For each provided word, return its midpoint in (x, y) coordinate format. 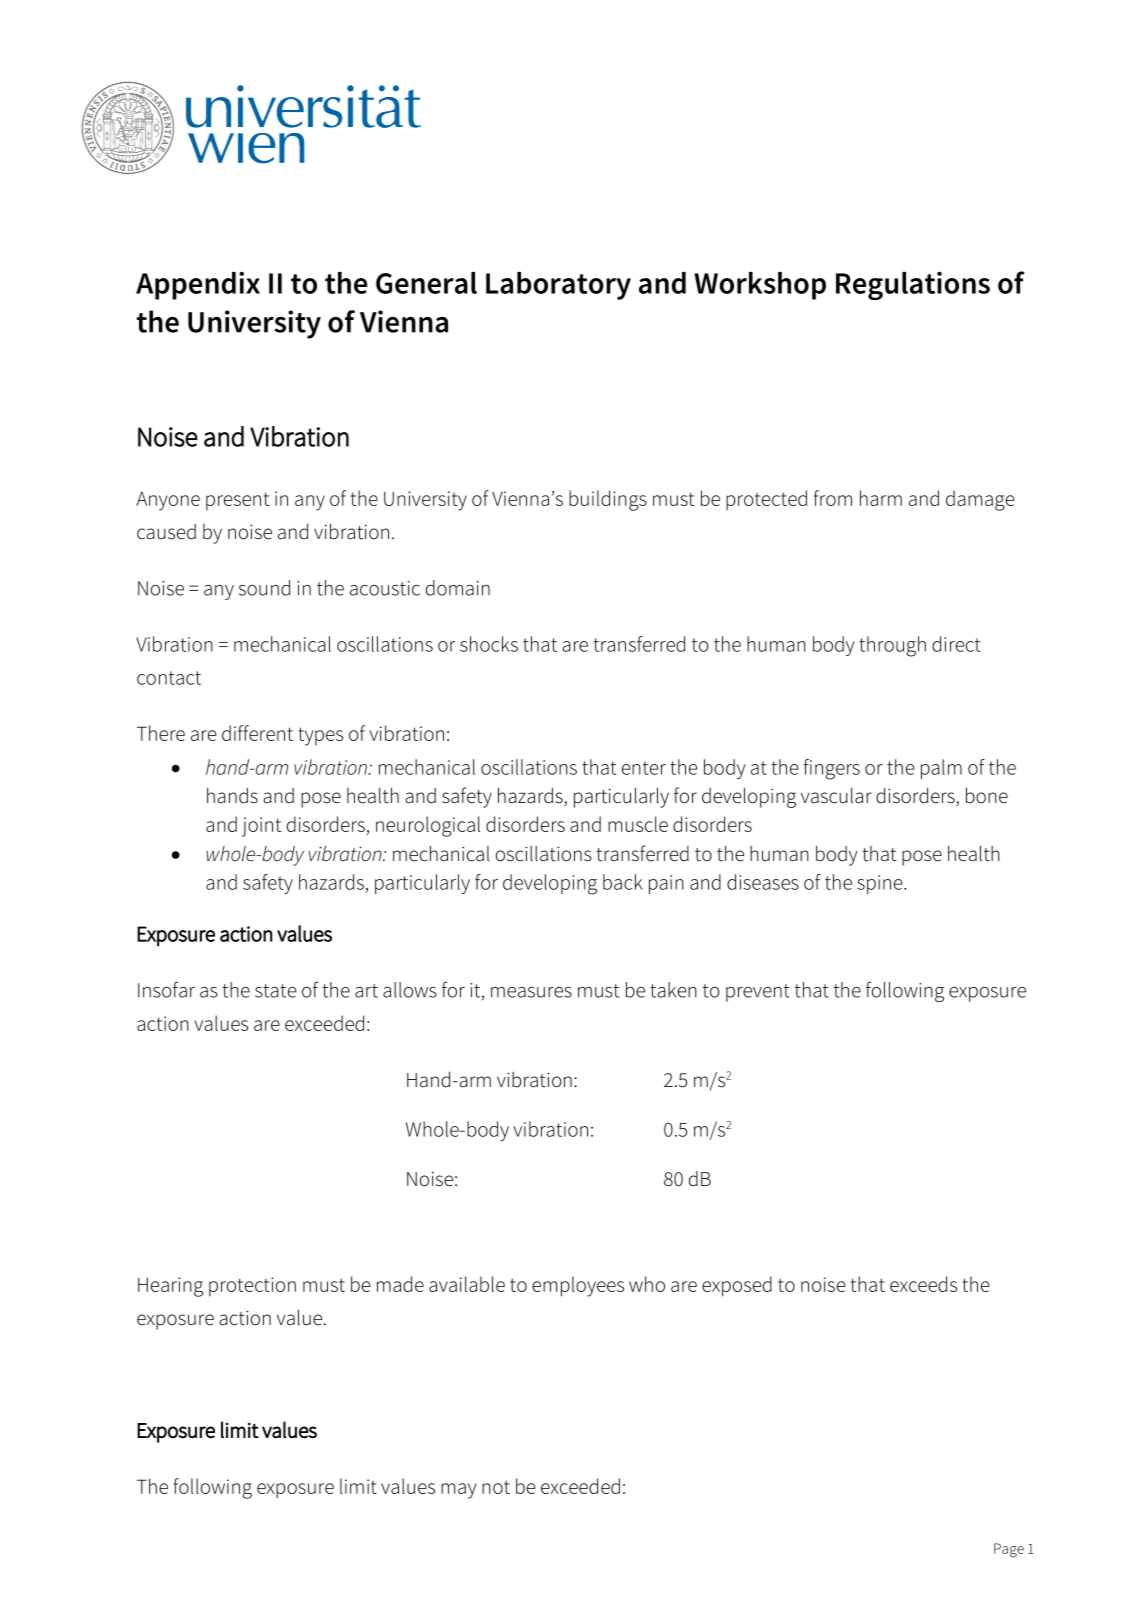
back (623, 882)
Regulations (913, 286)
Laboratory (558, 286)
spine (881, 884)
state (275, 991)
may (458, 1491)
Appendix (198, 286)
